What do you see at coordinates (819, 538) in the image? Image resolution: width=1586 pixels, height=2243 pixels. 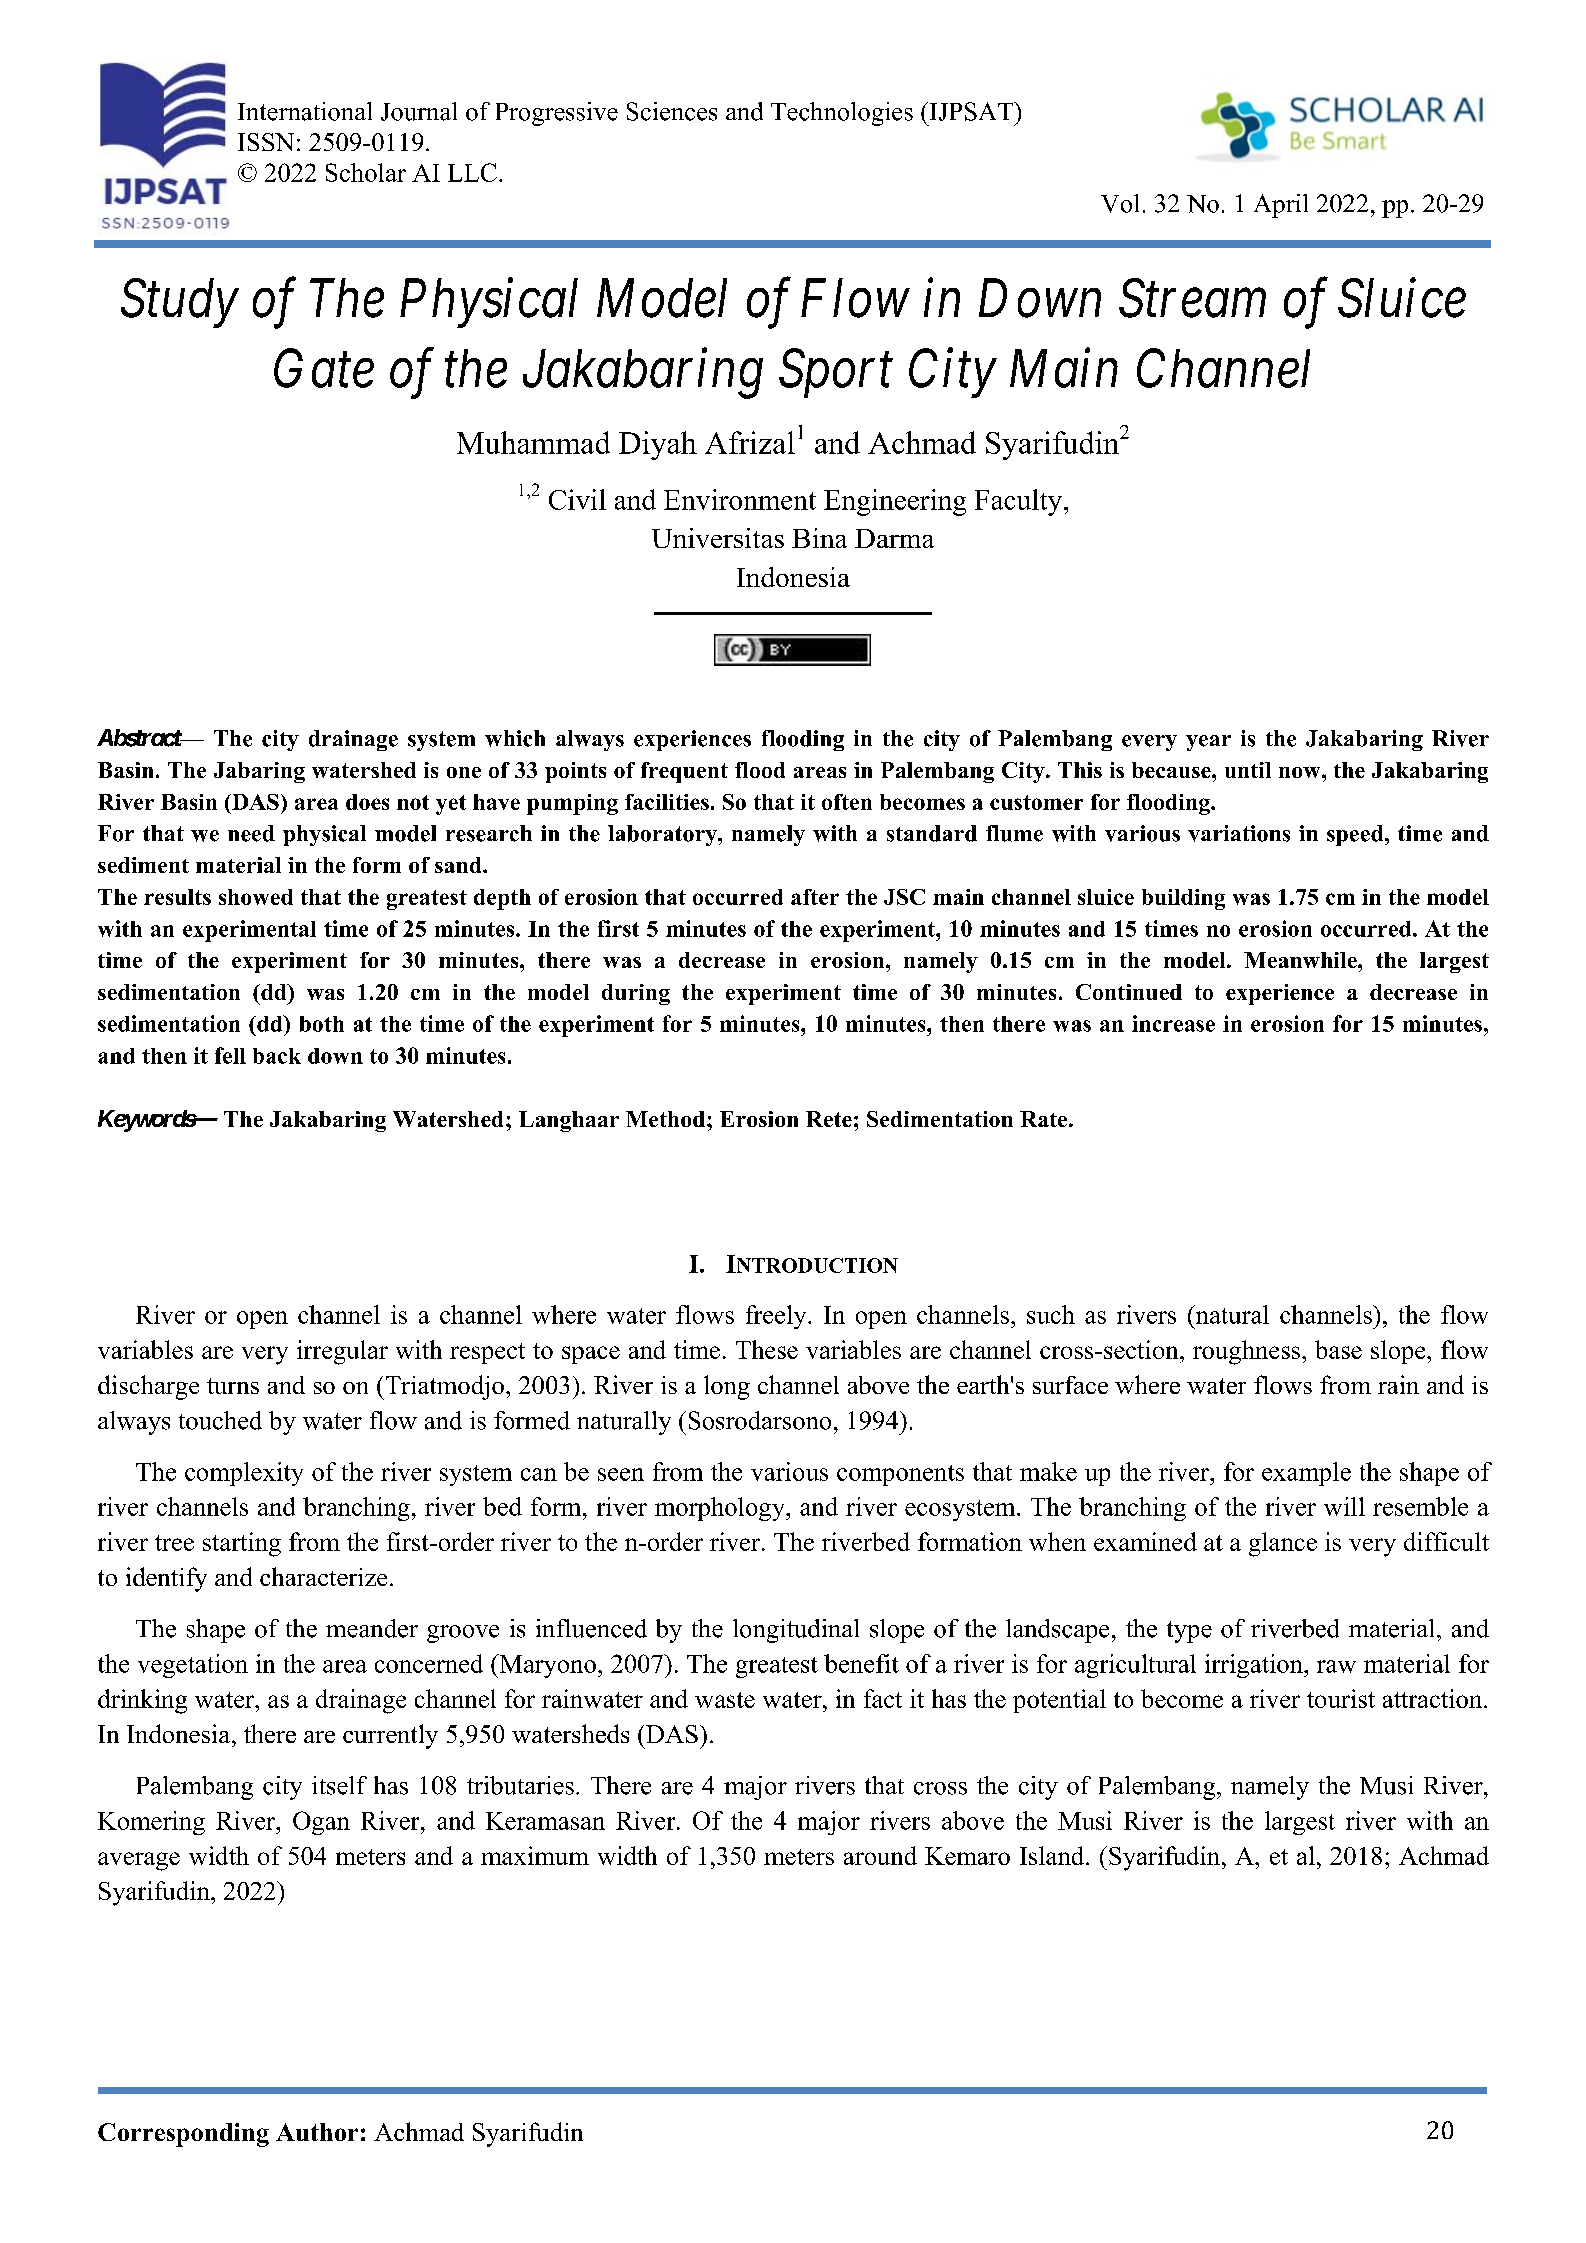 I see `Bina` at bounding box center [819, 538].
